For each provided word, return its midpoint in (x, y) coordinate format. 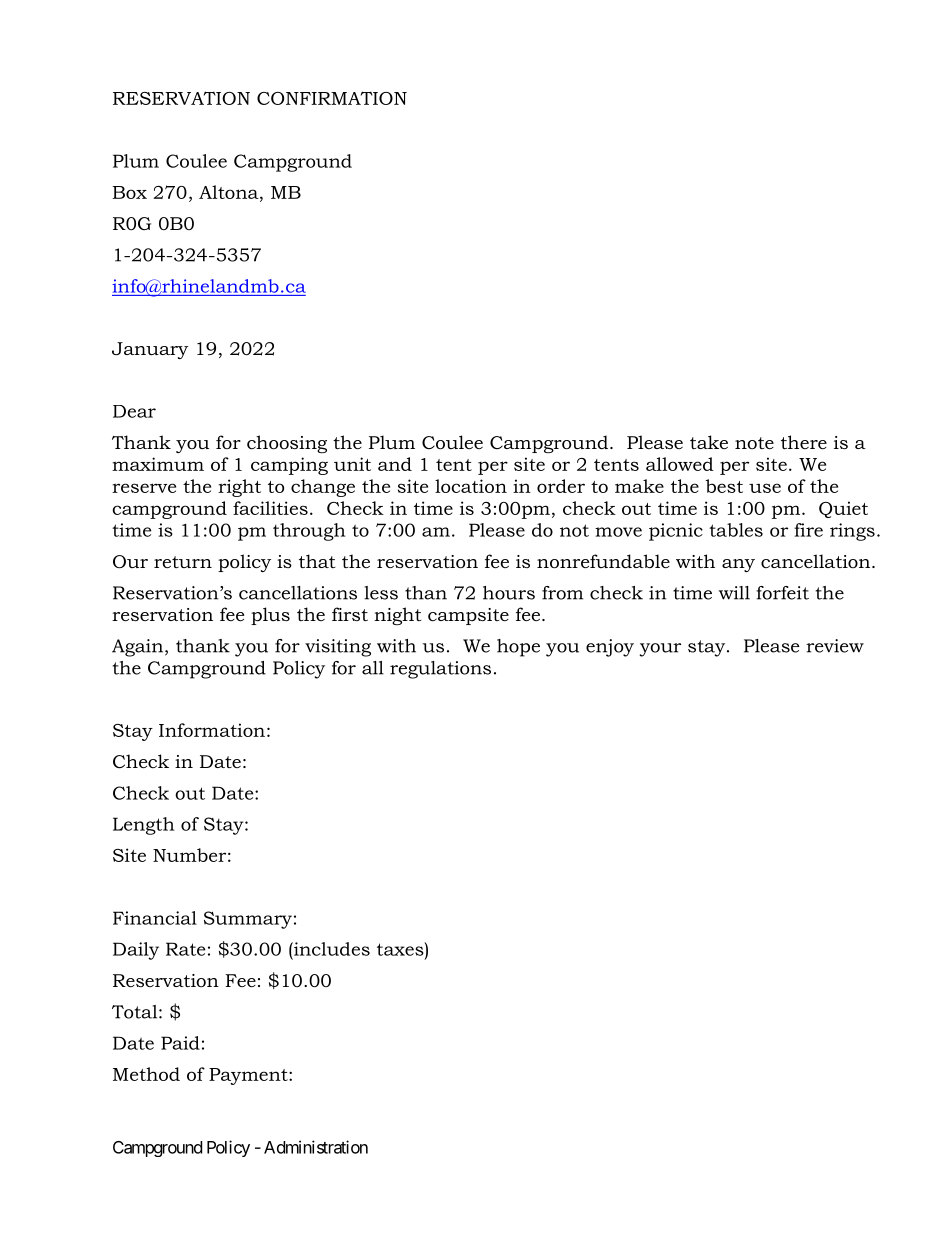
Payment (249, 1076)
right (239, 488)
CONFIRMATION (332, 98)
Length (143, 826)
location (471, 486)
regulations (440, 670)
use (765, 488)
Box (129, 192)
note (754, 443)
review (835, 646)
